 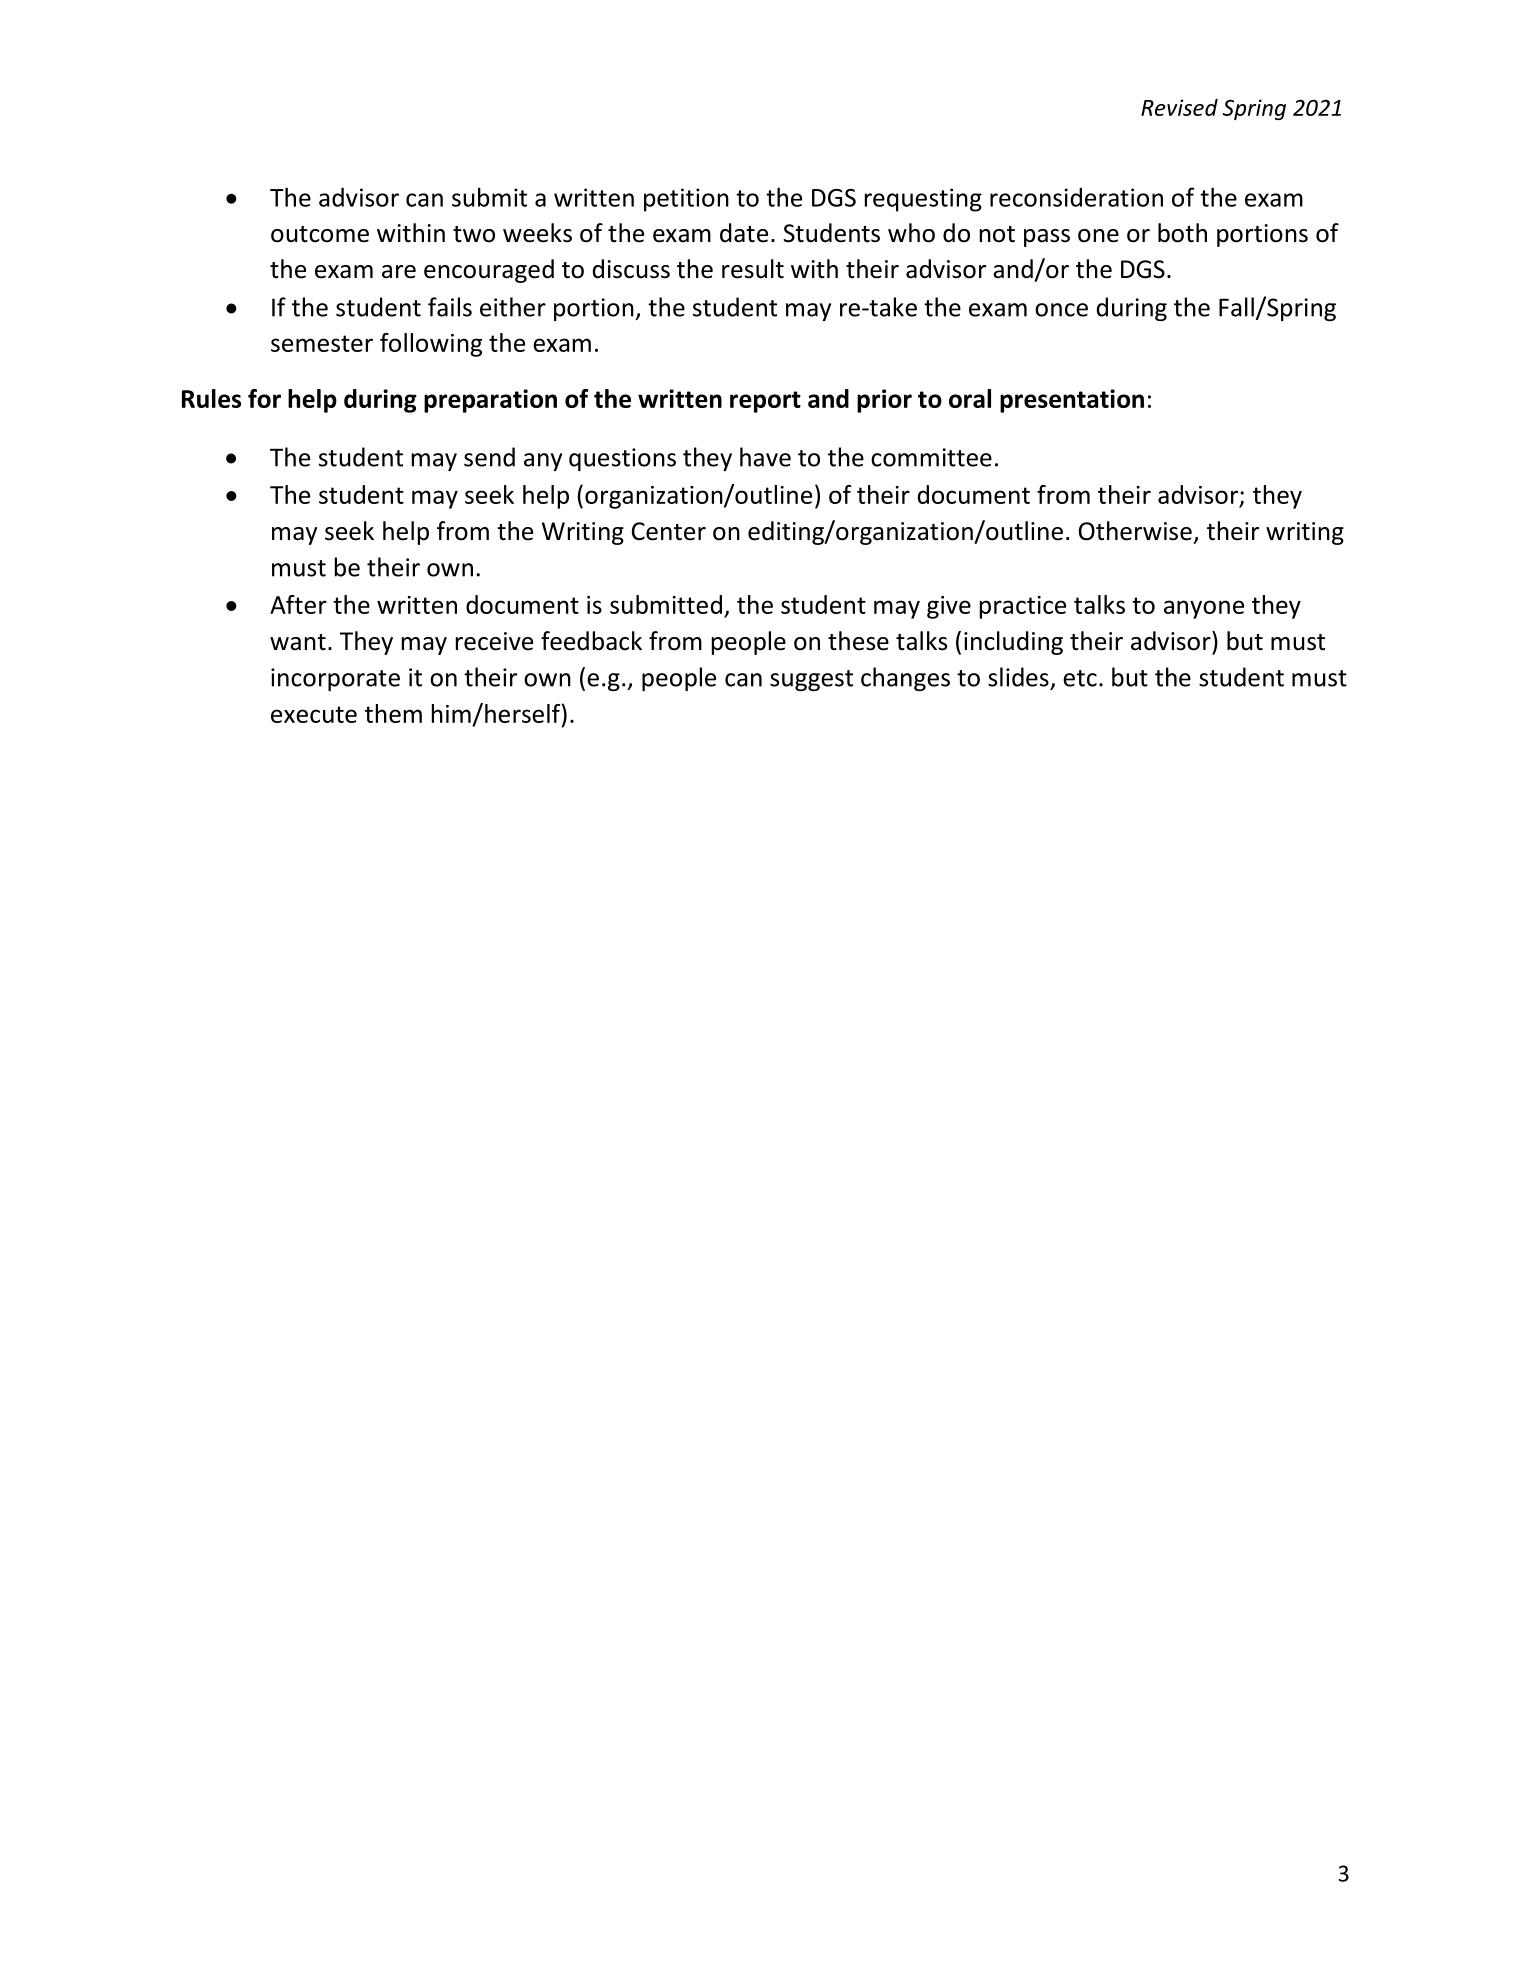 What do you see at coordinates (1072, 401) in the page?
I see `presentation` at bounding box center [1072, 401].
